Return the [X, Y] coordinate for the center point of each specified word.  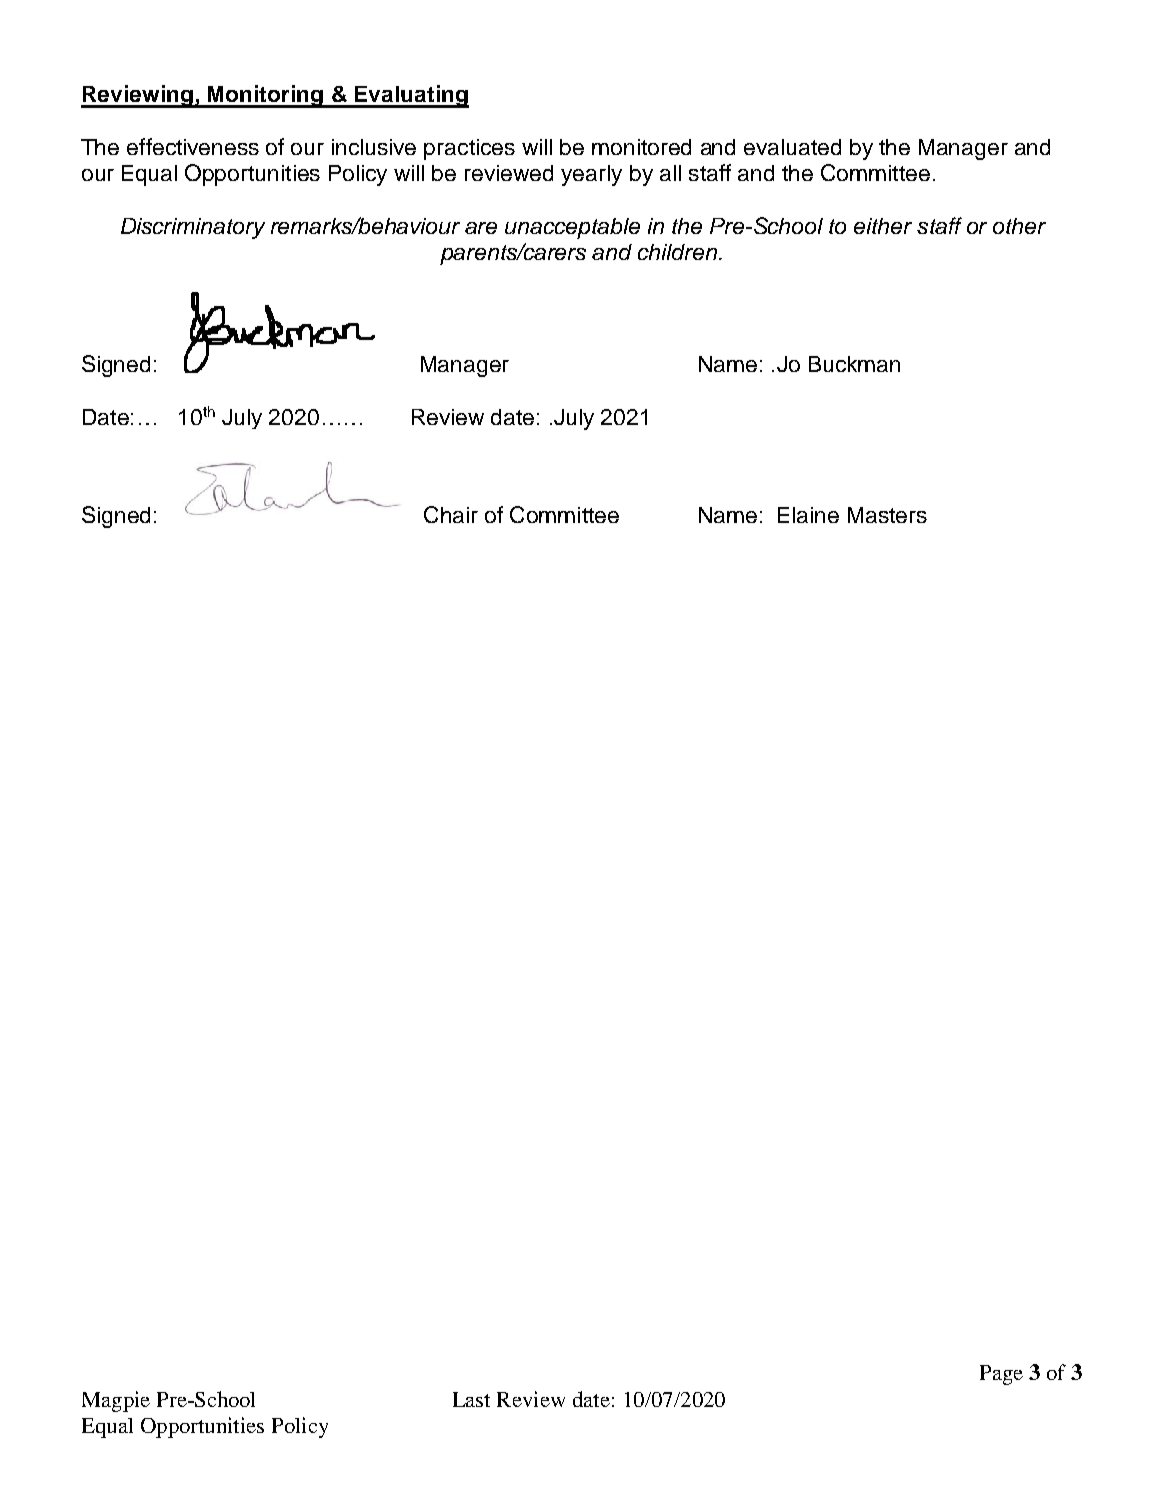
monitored [641, 147]
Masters [887, 515]
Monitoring [265, 96]
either [883, 226]
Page [1001, 1375]
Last [471, 1399]
